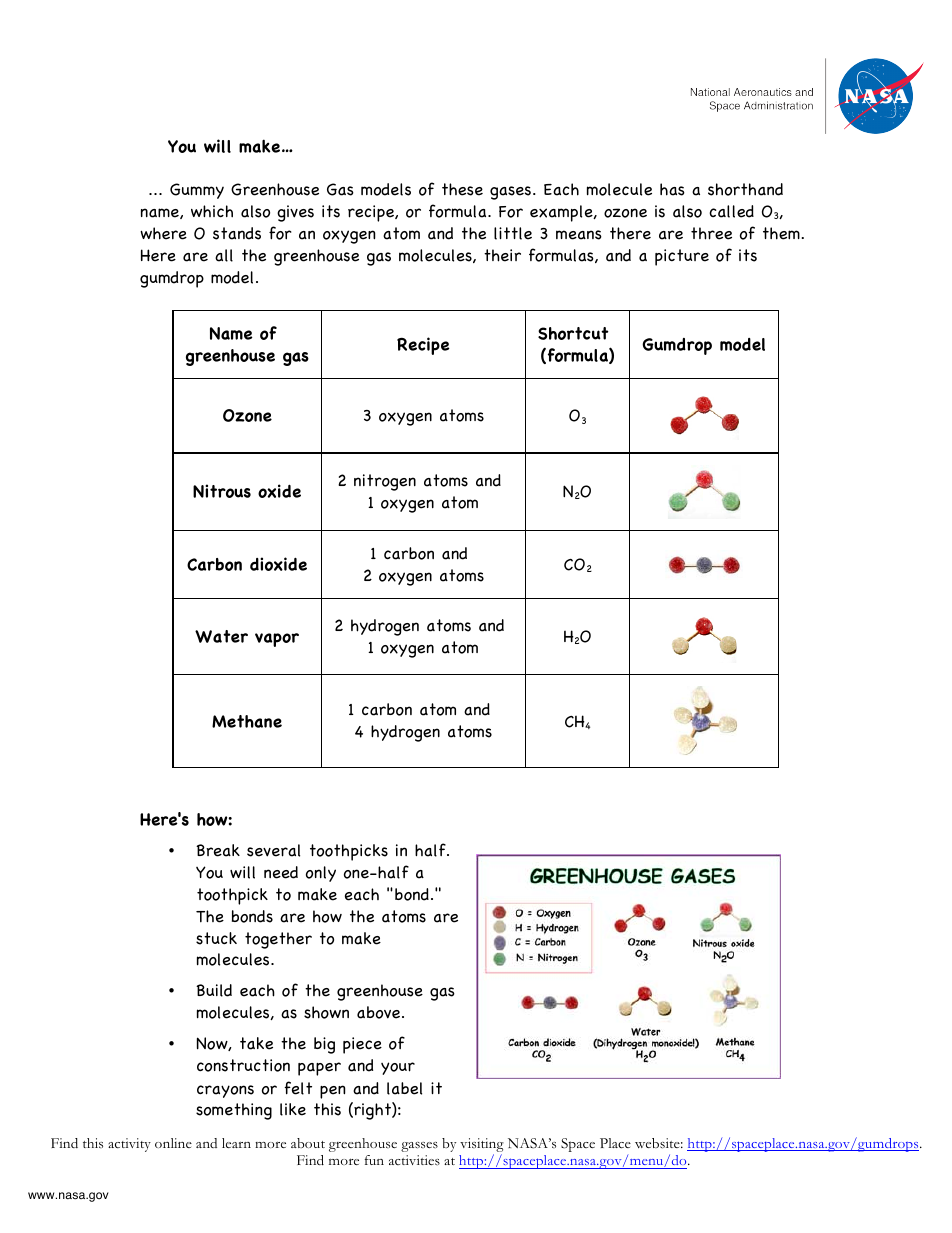 This screenshot has width=952, height=1233. Describe the element at coordinates (711, 233) in the screenshot. I see `three` at that location.
